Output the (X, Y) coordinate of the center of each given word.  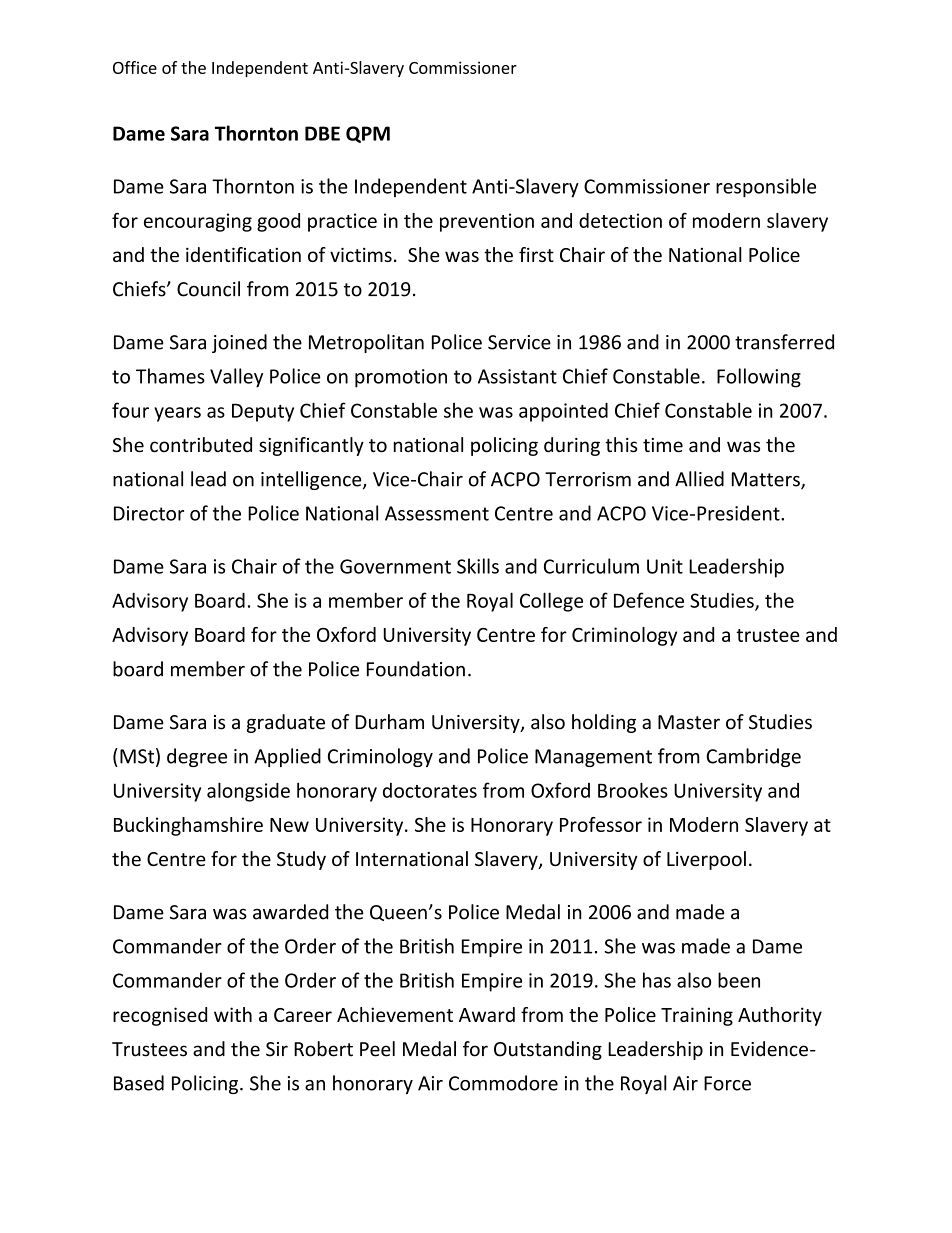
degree (197, 757)
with (233, 1014)
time (663, 445)
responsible (766, 188)
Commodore (503, 1083)
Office (135, 67)
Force (727, 1083)
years (177, 414)
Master (689, 722)
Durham (389, 722)
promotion (401, 378)
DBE (322, 133)
